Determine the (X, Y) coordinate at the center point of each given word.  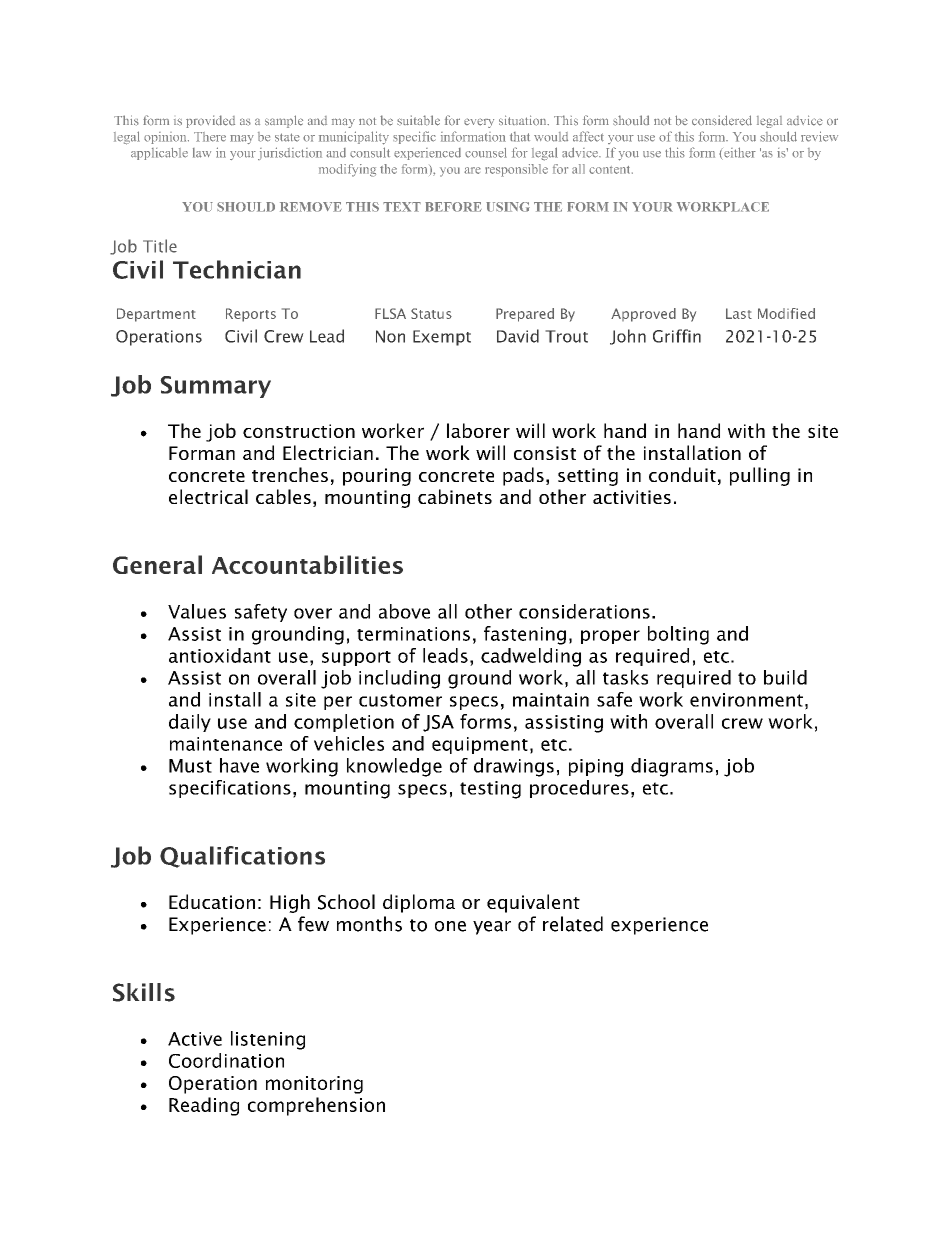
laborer (478, 430)
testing (490, 790)
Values (197, 611)
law (202, 153)
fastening (525, 635)
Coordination (226, 1060)
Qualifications (242, 857)
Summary (215, 387)
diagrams (672, 767)
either (739, 153)
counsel (486, 153)
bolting (678, 635)
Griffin (677, 336)
